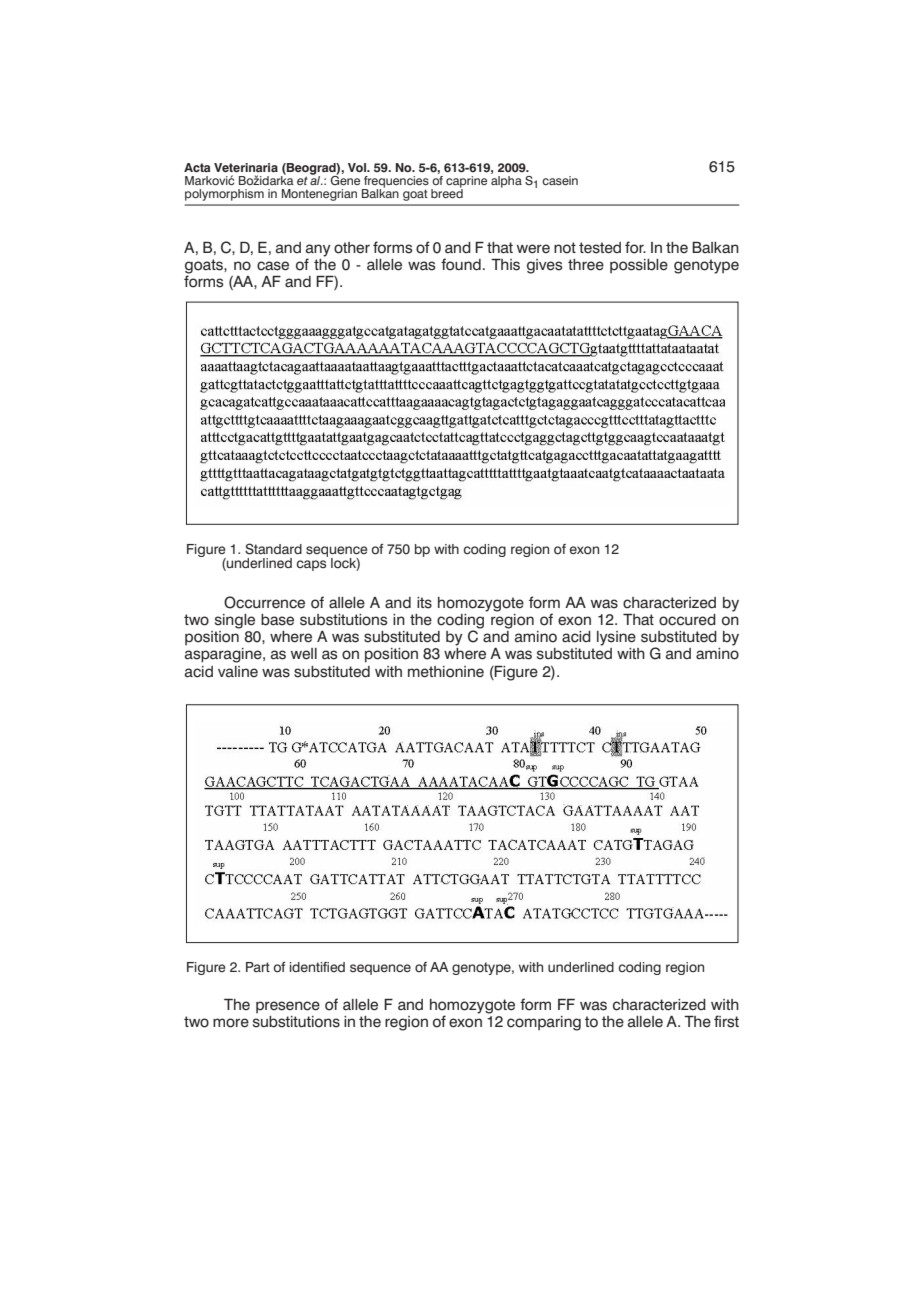 The height and width of the screenshot is (1308, 924). What do you see at coordinates (264, 602) in the screenshot?
I see `Occurrence` at bounding box center [264, 602].
